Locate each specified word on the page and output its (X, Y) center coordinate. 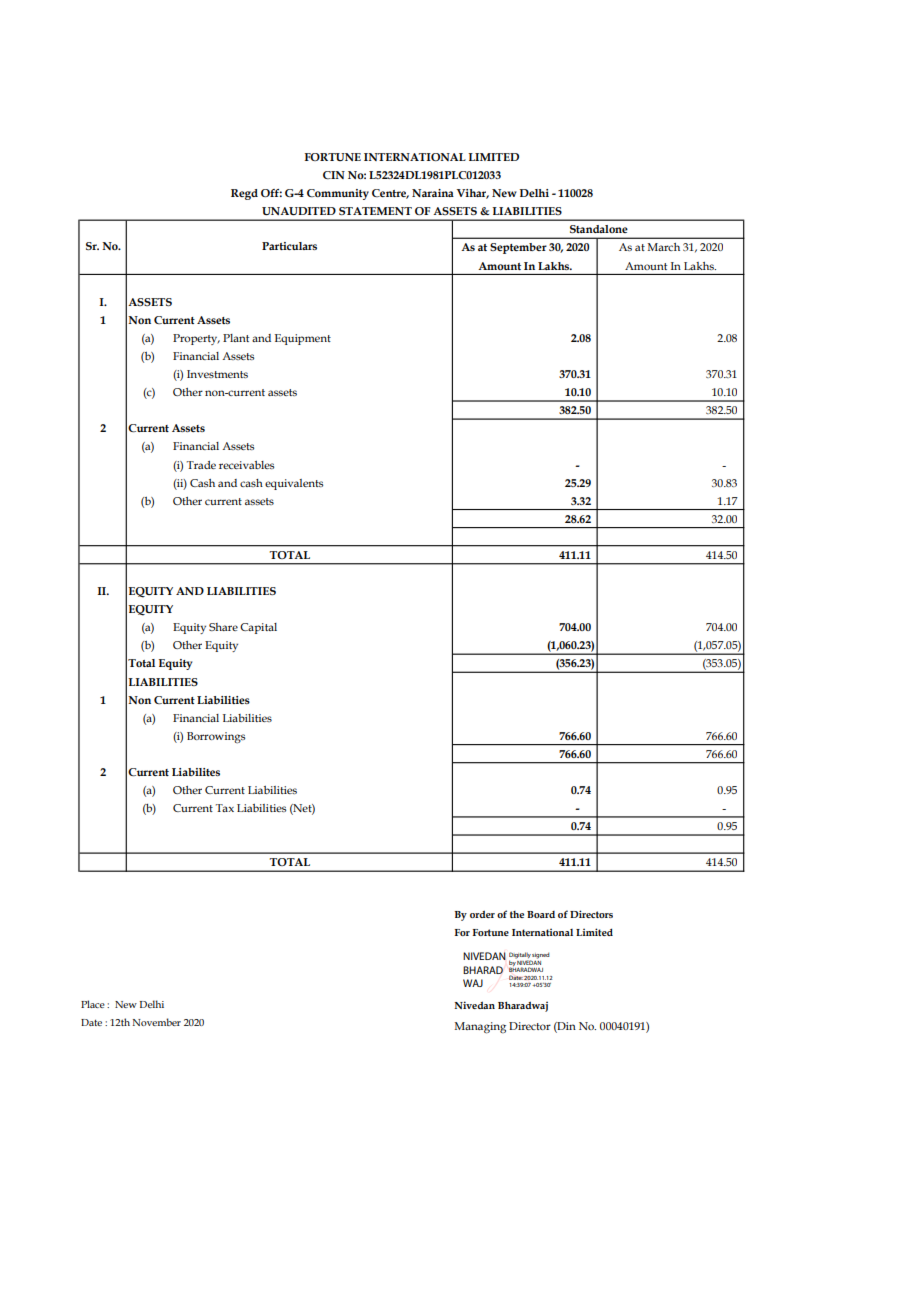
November (157, 1022)
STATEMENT (375, 211)
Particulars (289, 246)
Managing (480, 1028)
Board (541, 914)
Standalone (599, 229)
